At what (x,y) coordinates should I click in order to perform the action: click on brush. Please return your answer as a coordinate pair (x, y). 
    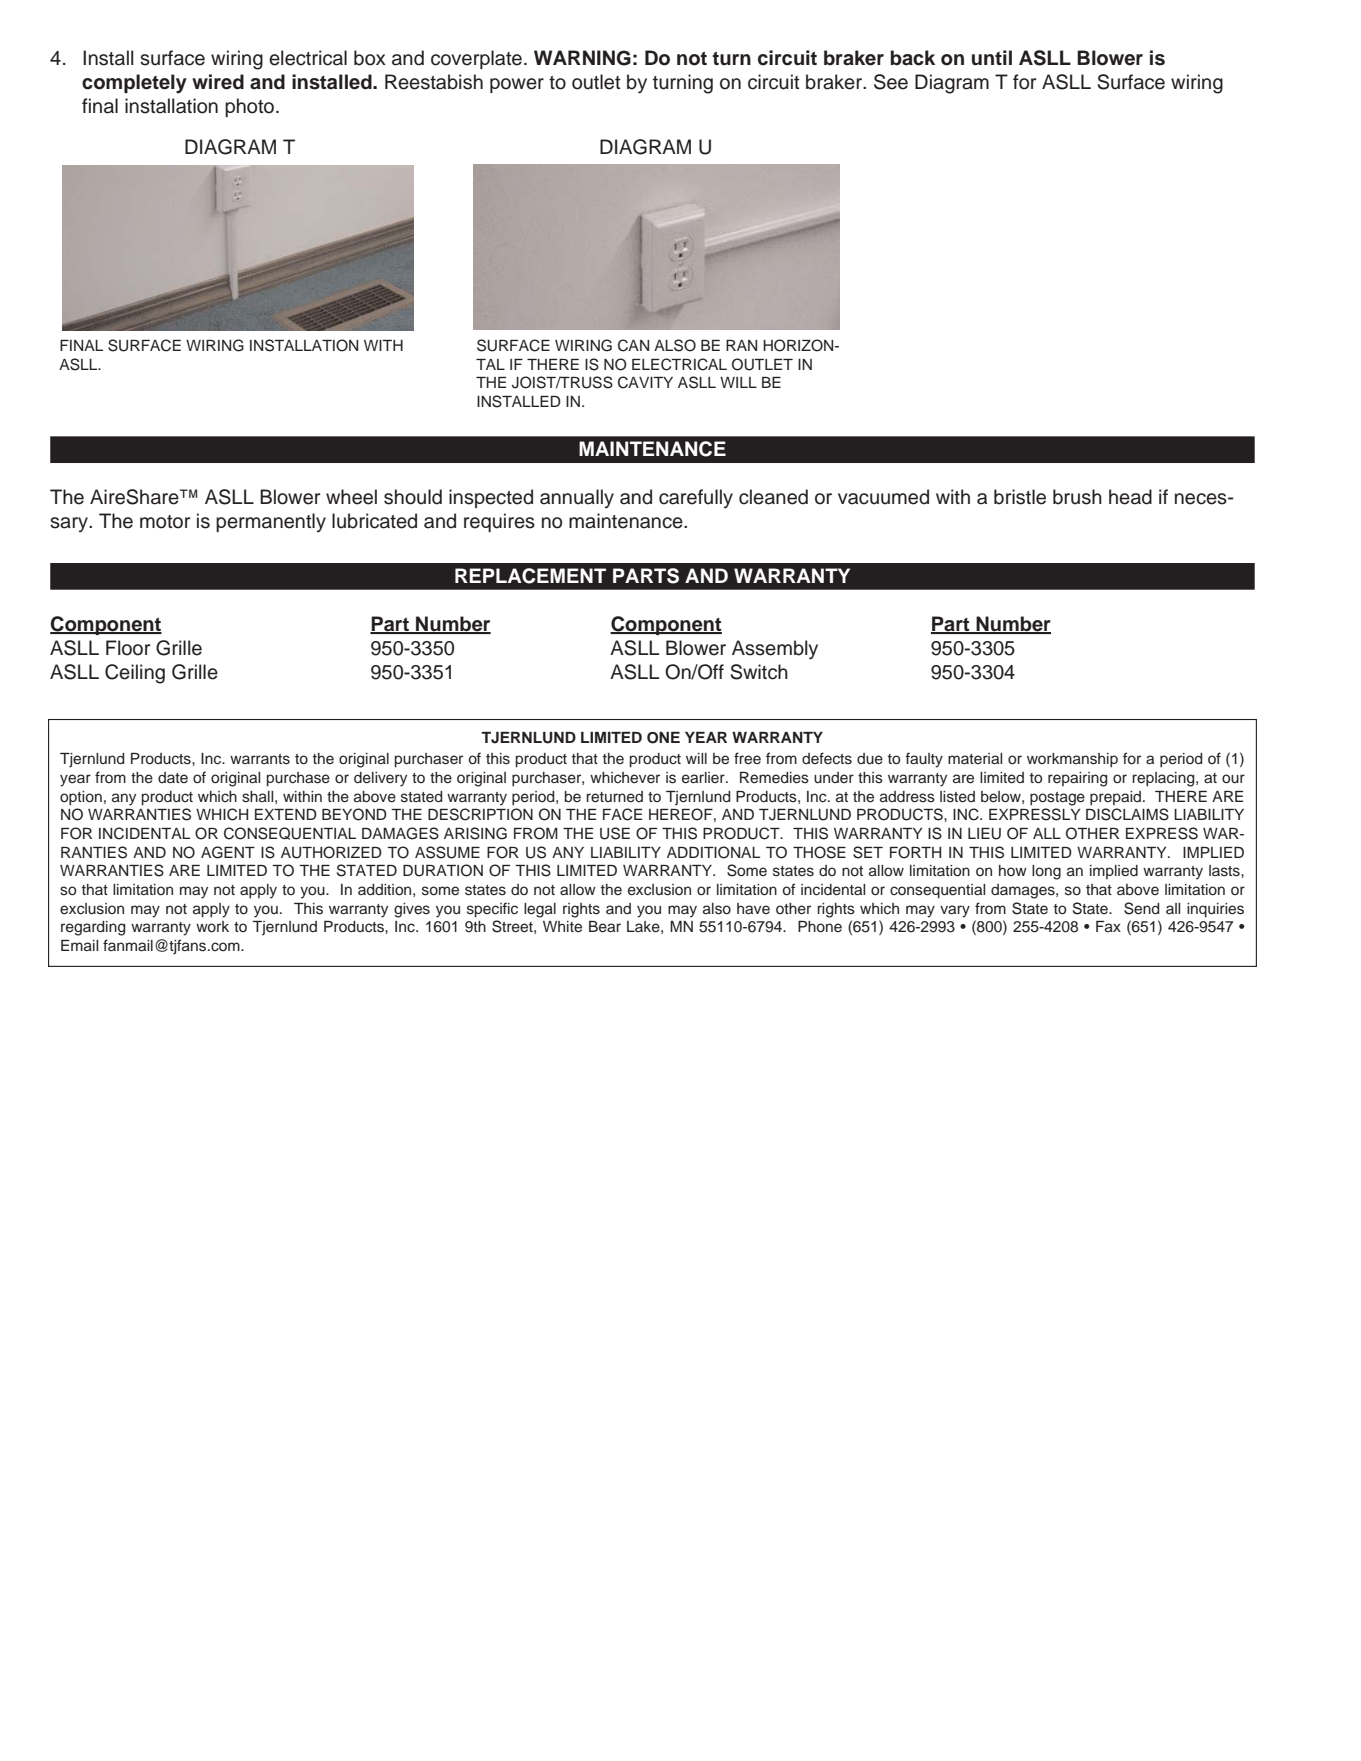
    Looking at the image, I should click on (1077, 497).
